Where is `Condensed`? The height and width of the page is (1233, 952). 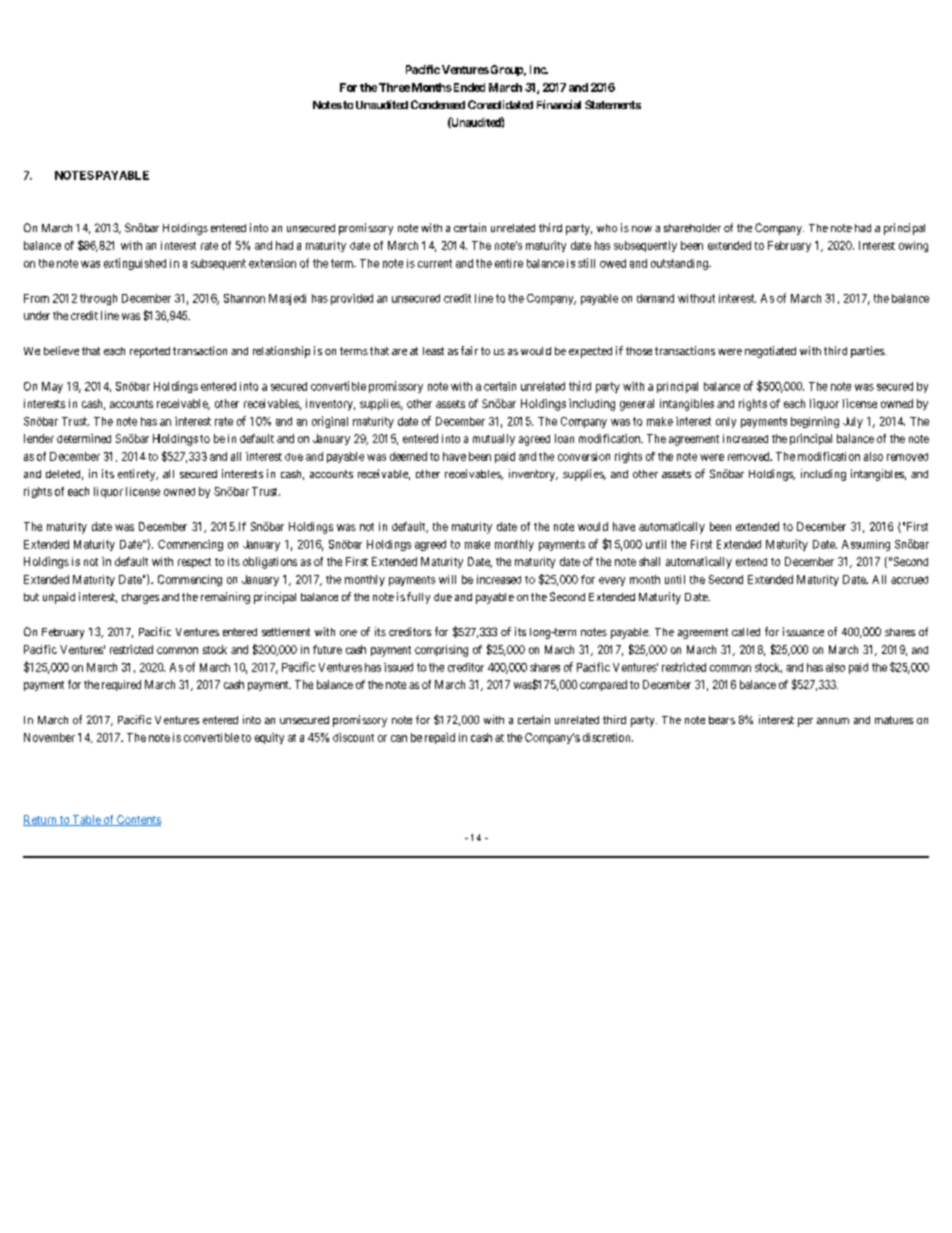 Condensed is located at coordinates (438, 104).
